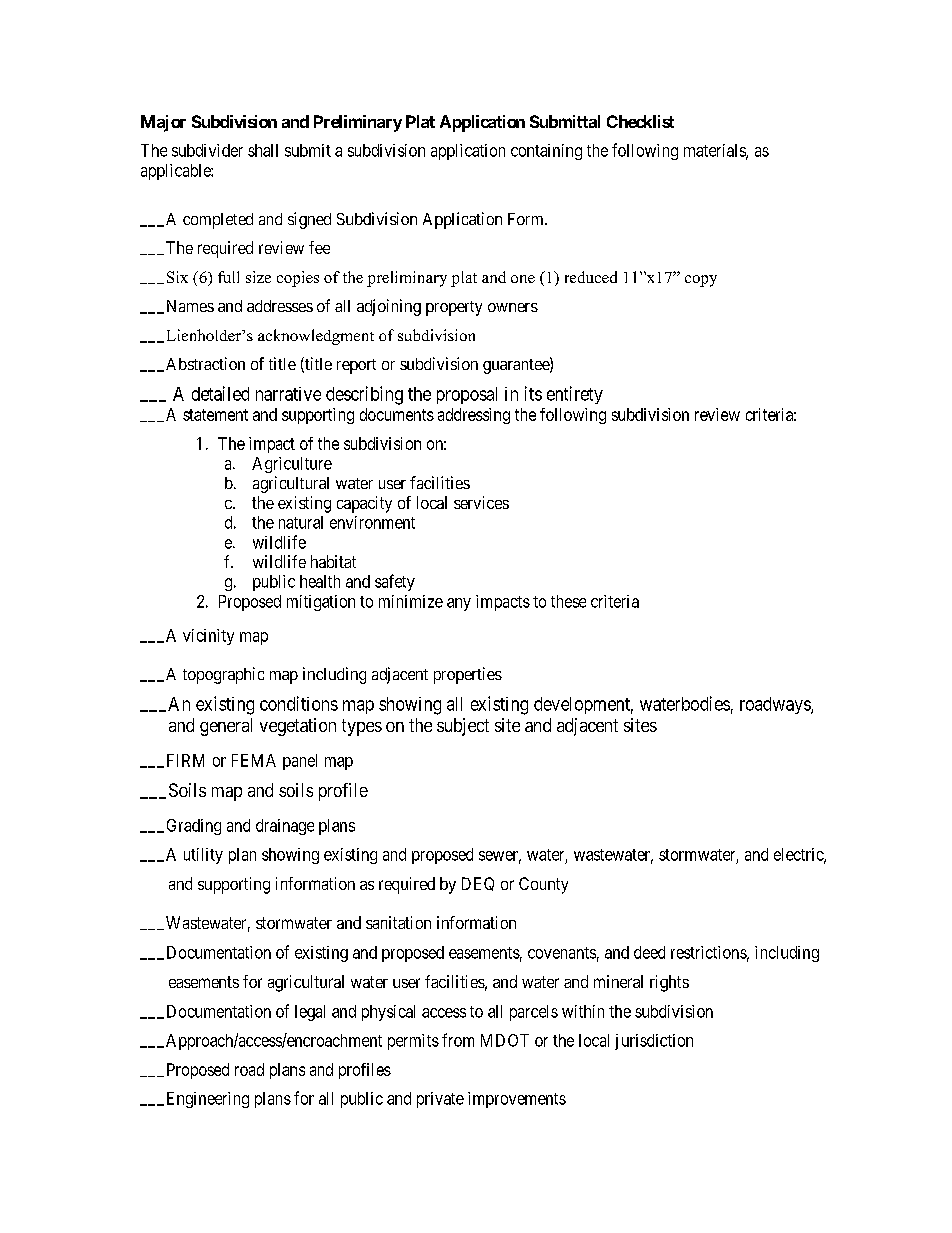 This document has height=1233, width=952. I want to click on copy, so click(701, 281).
